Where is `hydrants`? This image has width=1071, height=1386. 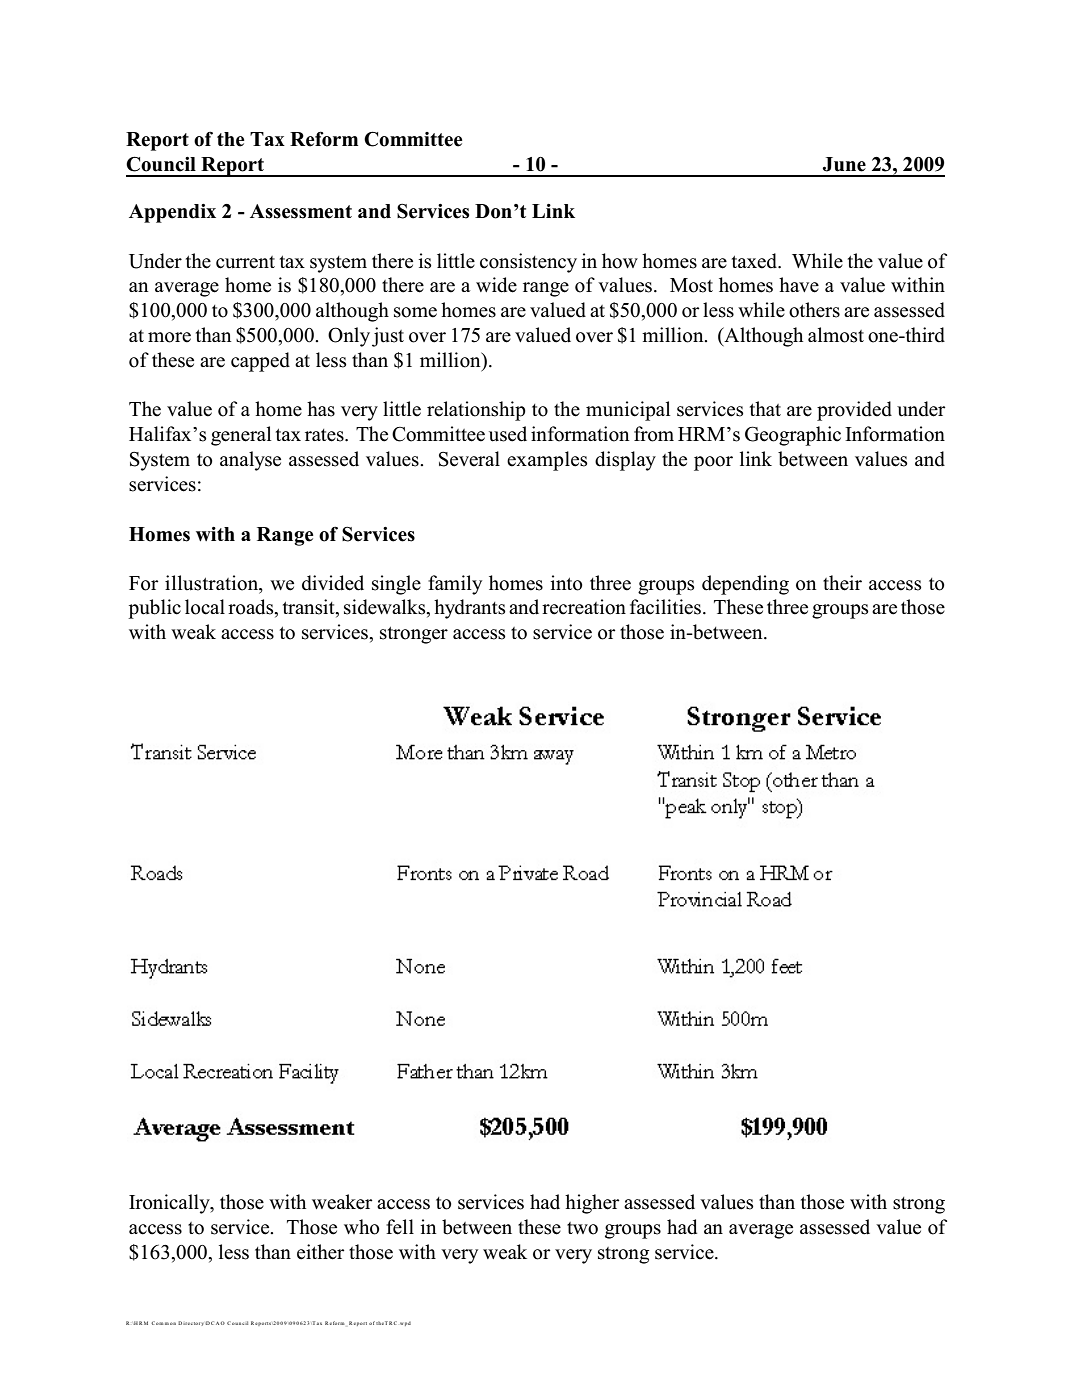
hydrants is located at coordinates (470, 609).
